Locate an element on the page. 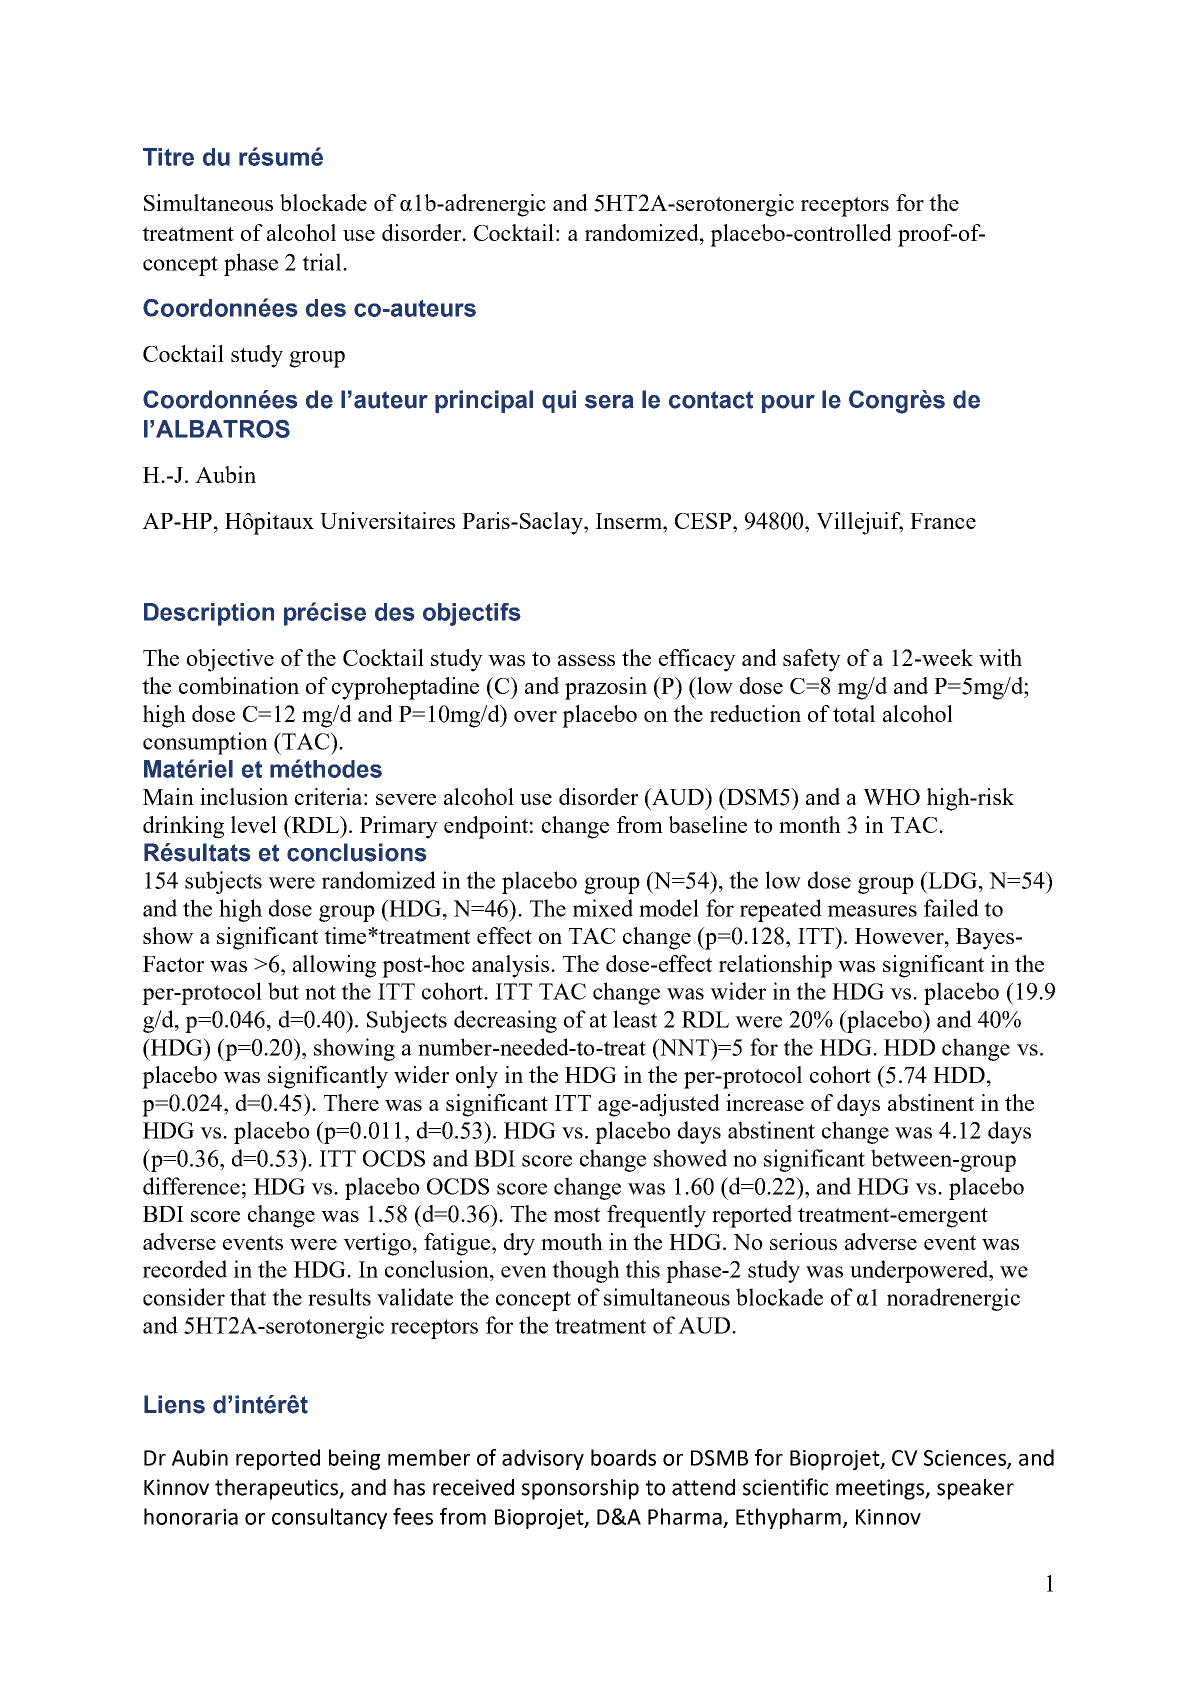 The image size is (1199, 1696). pour is located at coordinates (788, 404).
